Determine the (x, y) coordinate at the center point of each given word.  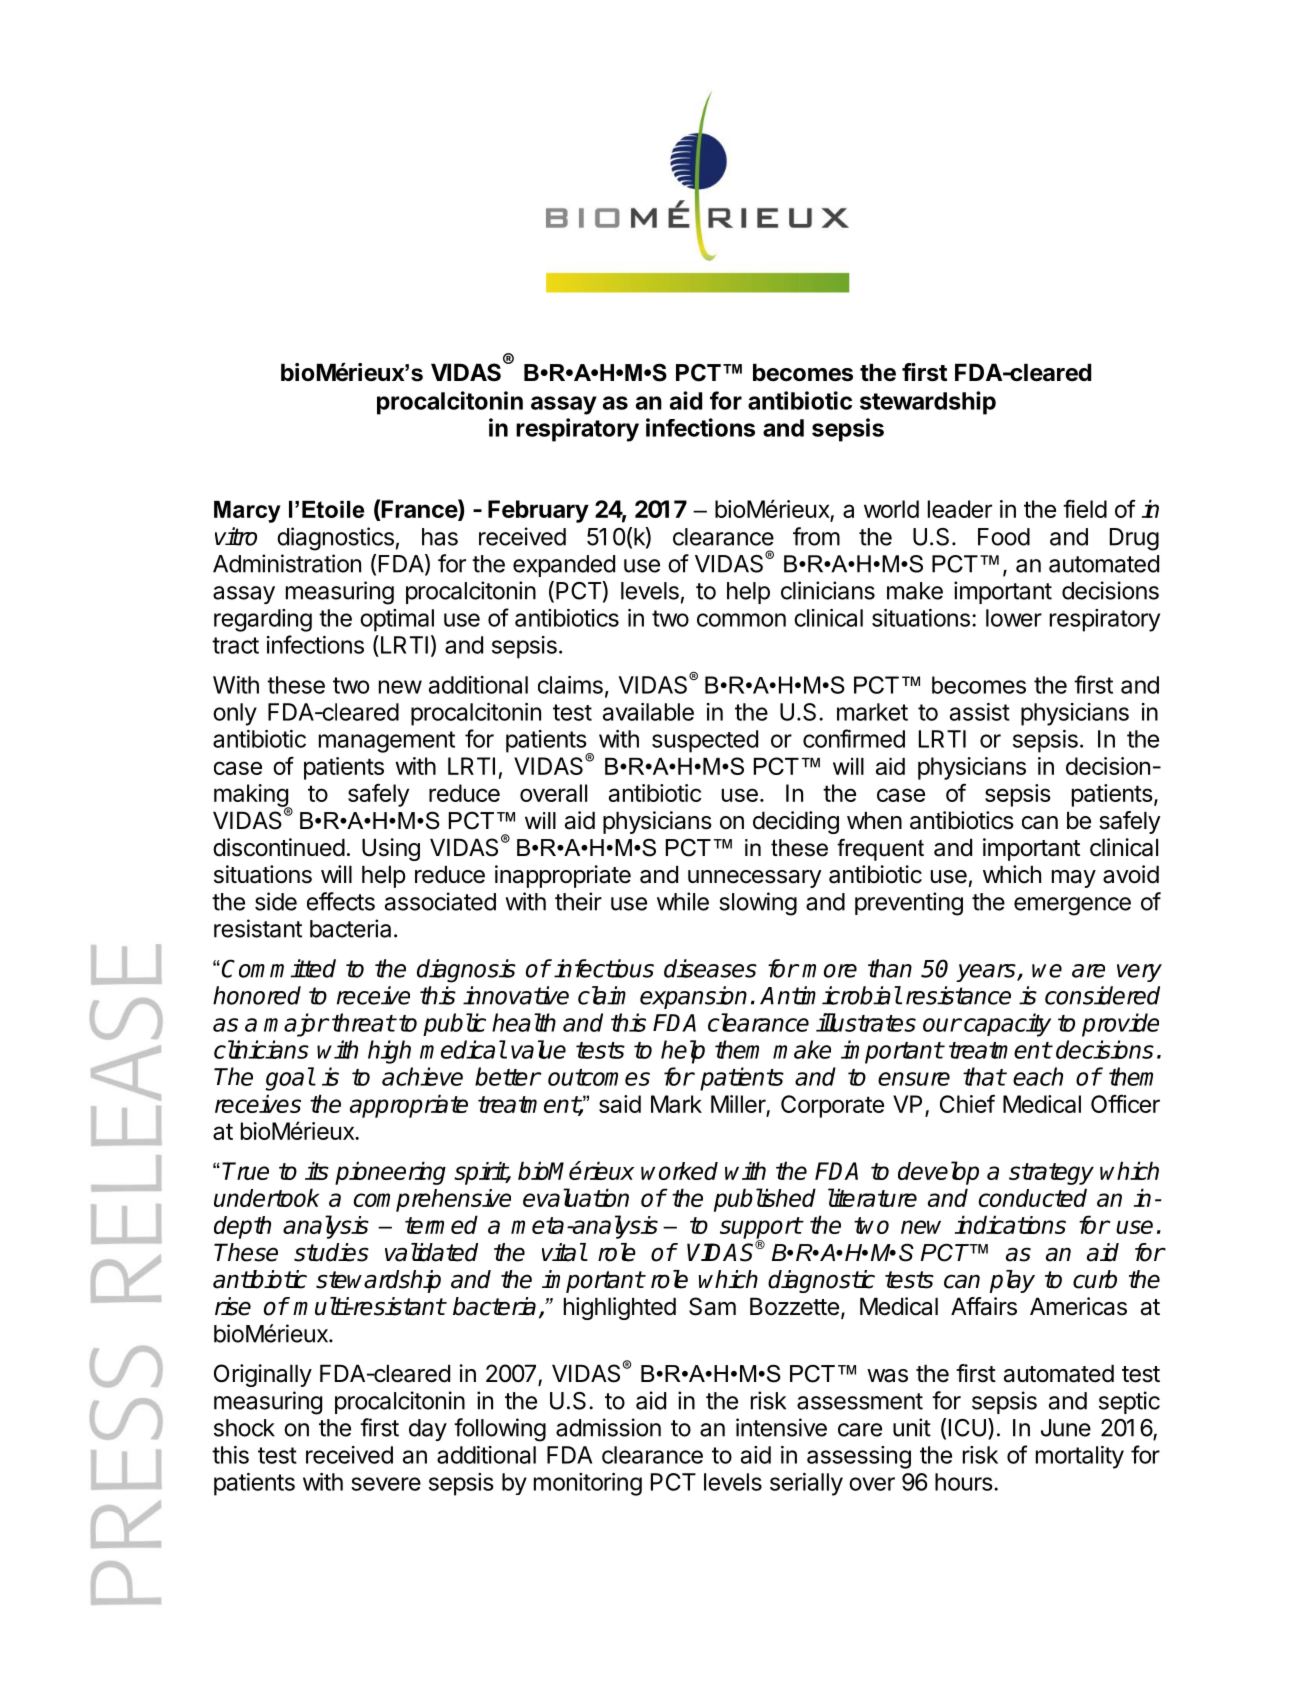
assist (980, 712)
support (761, 1229)
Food (1004, 537)
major (296, 1025)
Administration (287, 563)
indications (1010, 1224)
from (816, 536)
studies (331, 1252)
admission (608, 1427)
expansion (693, 997)
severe (386, 1484)
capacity (1007, 1025)
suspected (705, 741)
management (387, 742)
